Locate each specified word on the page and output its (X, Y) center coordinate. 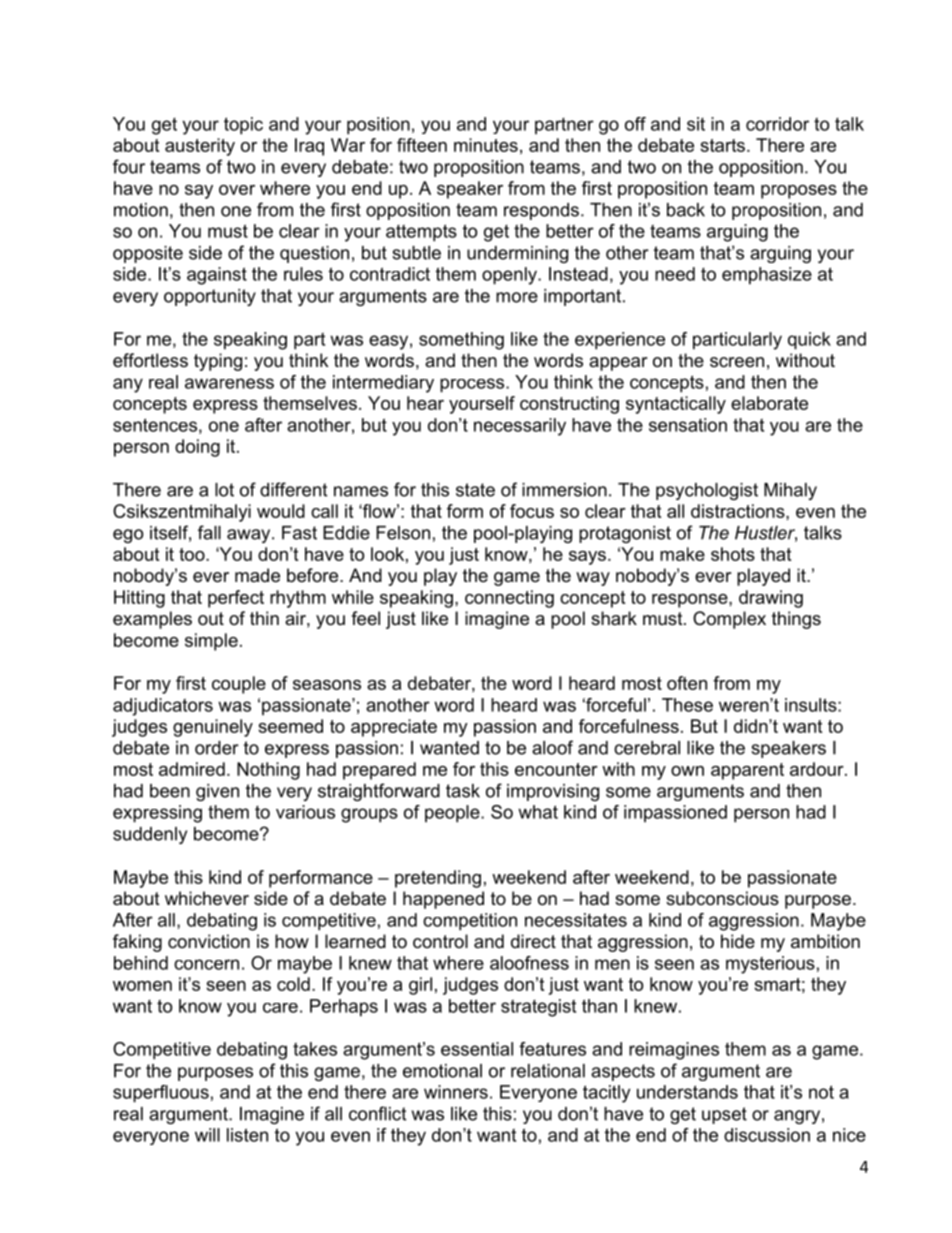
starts (722, 145)
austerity (200, 147)
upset (724, 1115)
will (207, 1135)
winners (456, 1092)
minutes (486, 145)
